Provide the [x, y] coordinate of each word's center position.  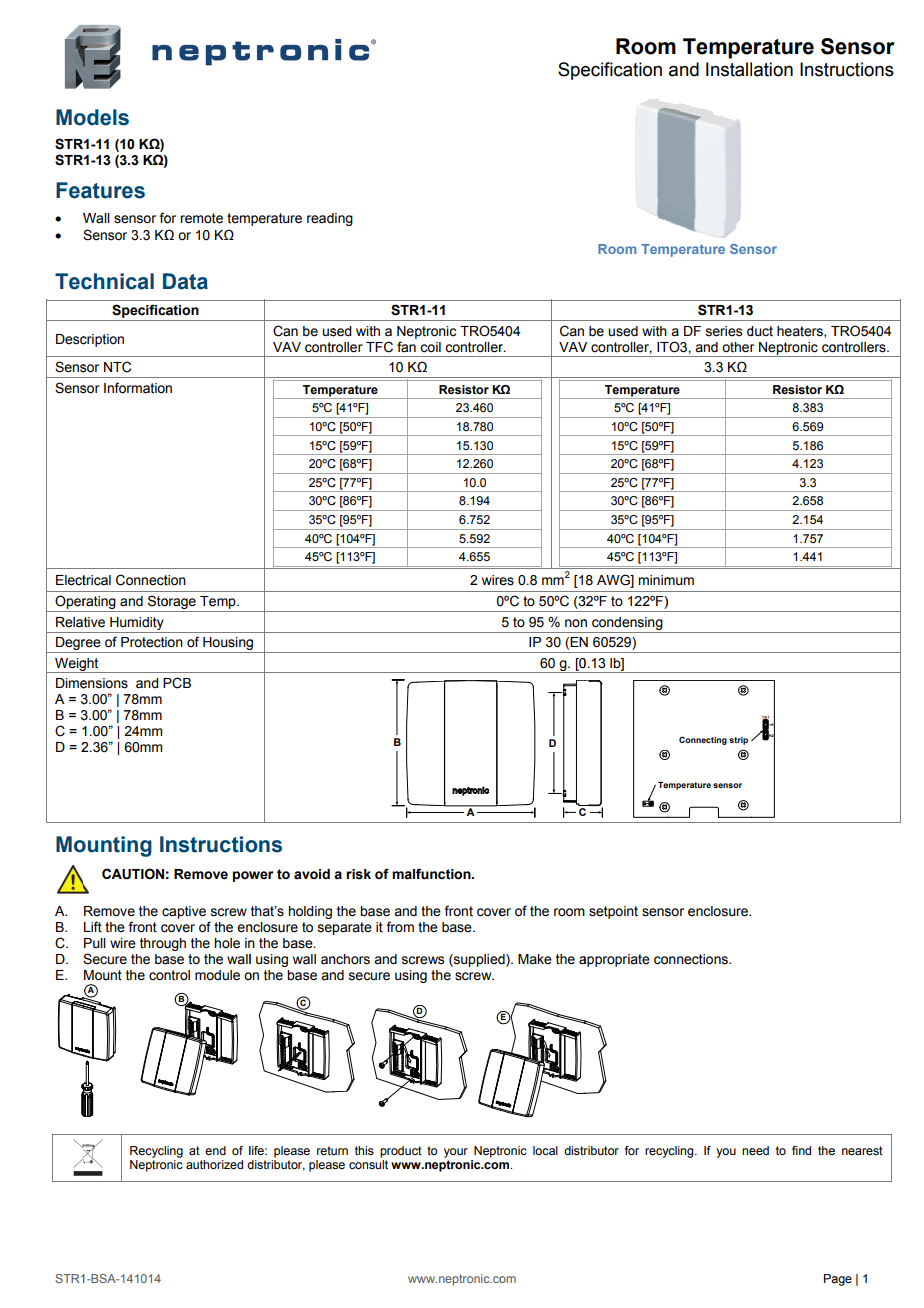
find [801, 1150]
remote [201, 218]
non [576, 623]
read [320, 218]
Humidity [137, 623]
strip [738, 741]
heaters [801, 332]
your [456, 1153]
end [215, 1150]
